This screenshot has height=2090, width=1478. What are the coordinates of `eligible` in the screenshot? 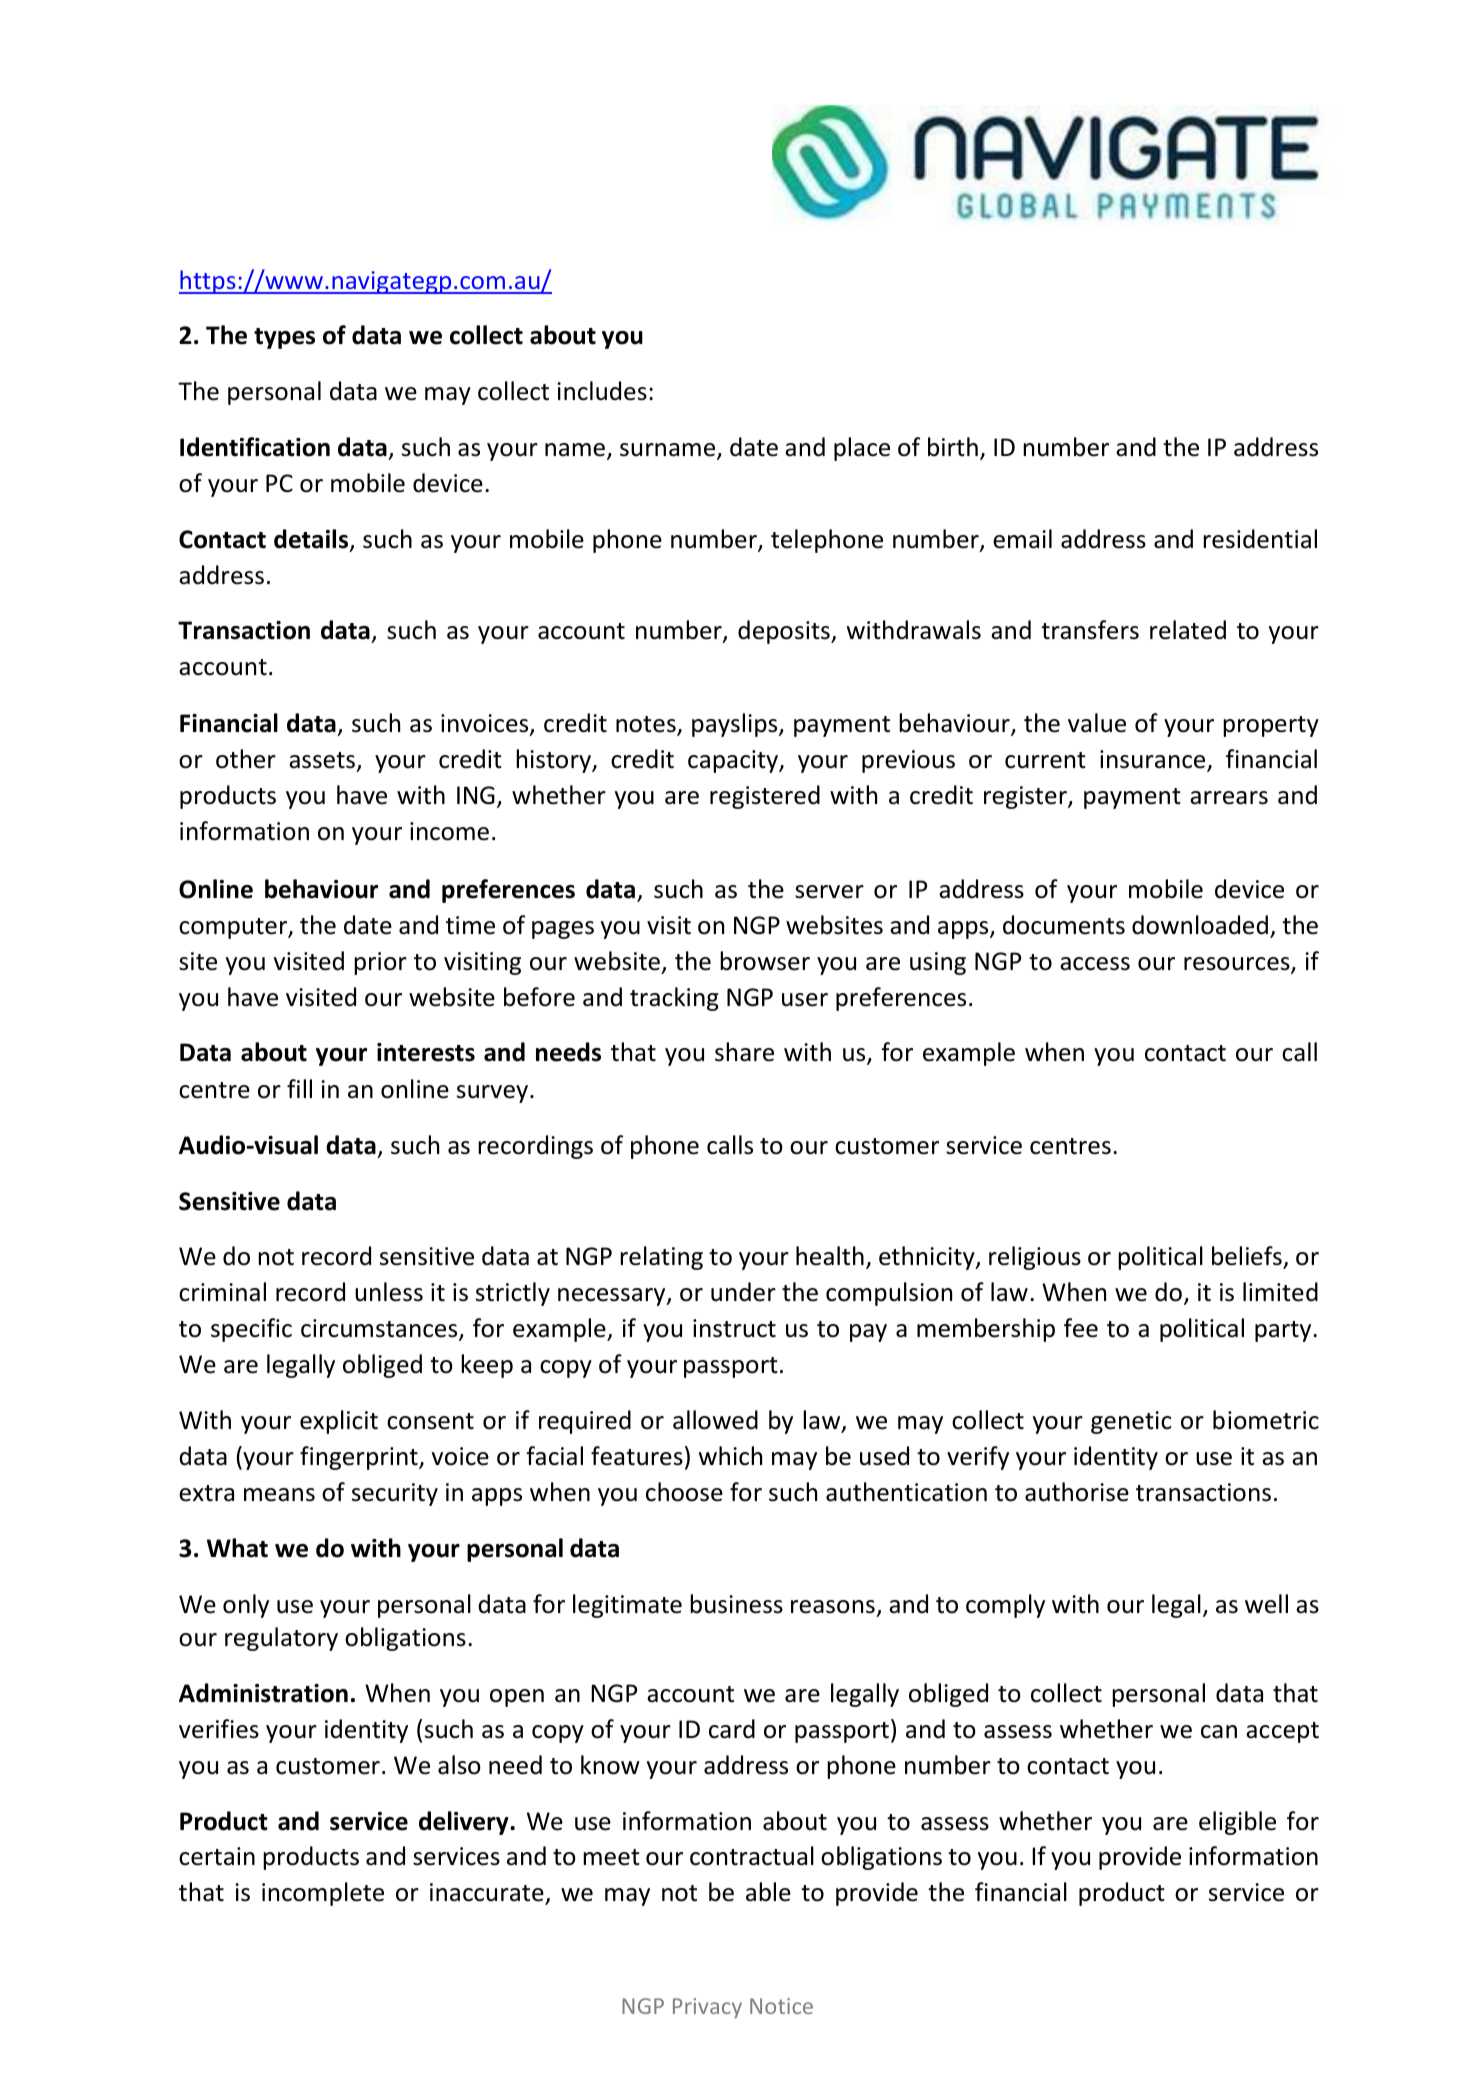 It's located at (1237, 1823).
